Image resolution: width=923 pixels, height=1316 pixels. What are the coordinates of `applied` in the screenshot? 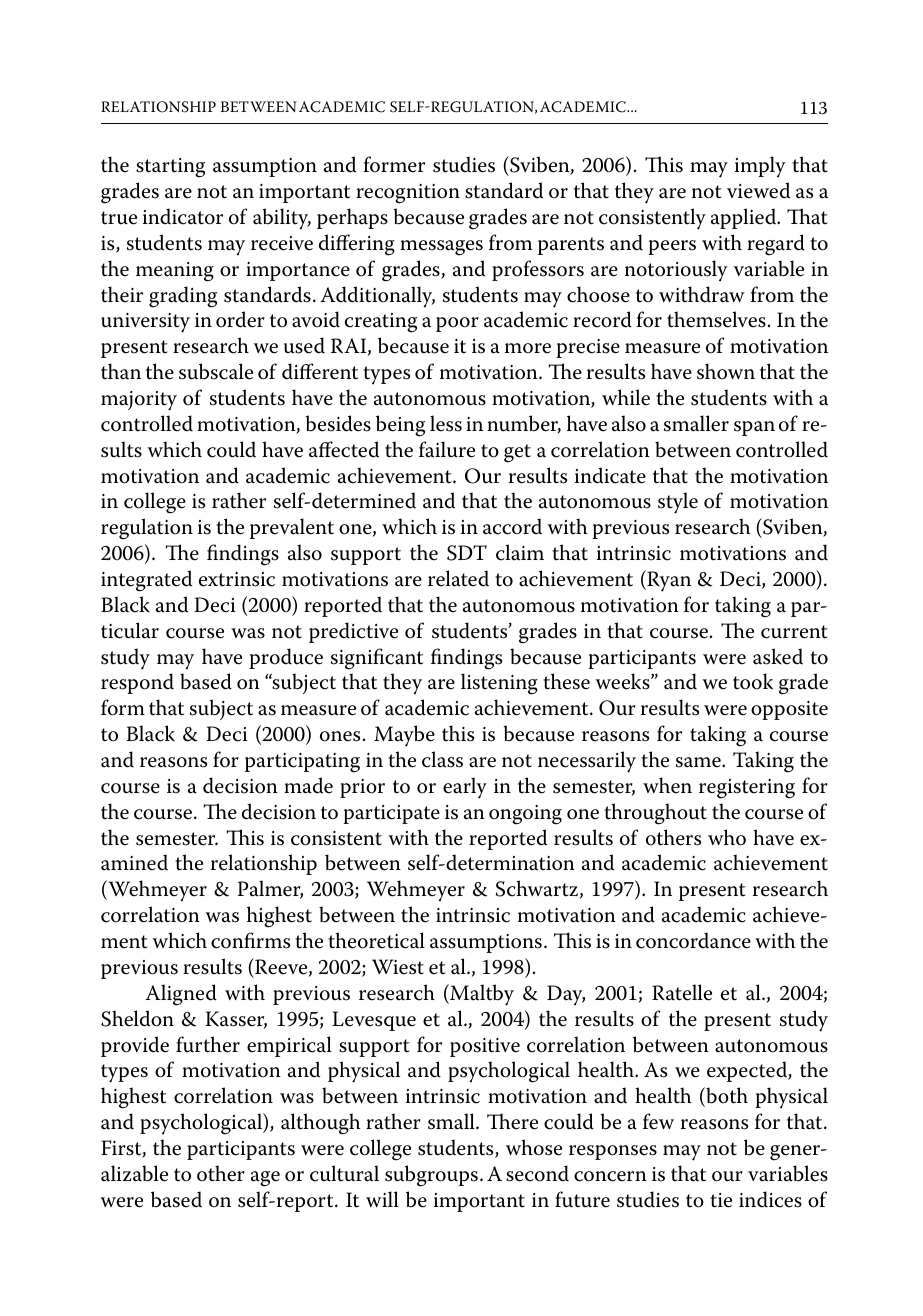 It's located at (745, 218).
